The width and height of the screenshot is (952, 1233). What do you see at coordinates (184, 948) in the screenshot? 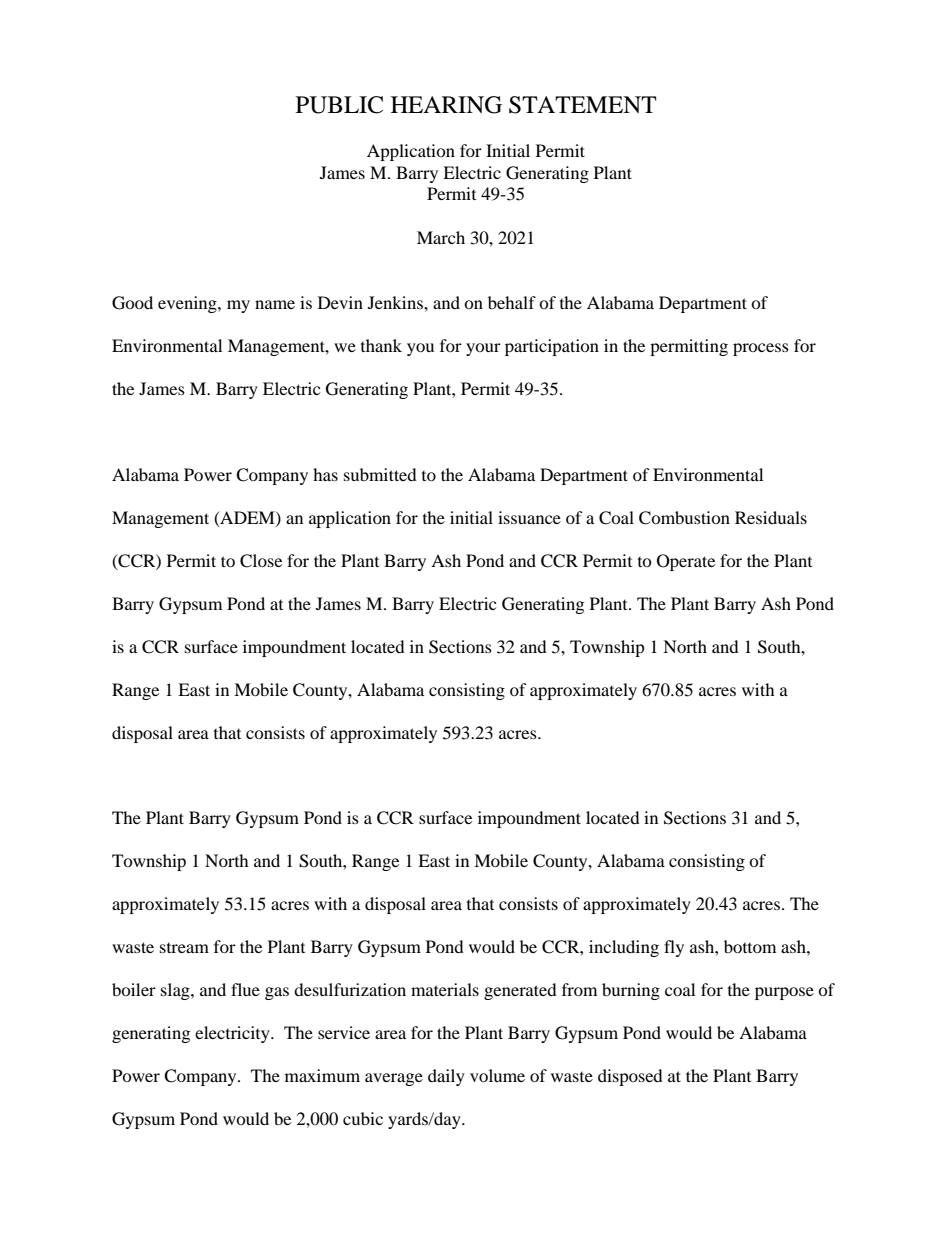
I see `stream` at bounding box center [184, 948].
